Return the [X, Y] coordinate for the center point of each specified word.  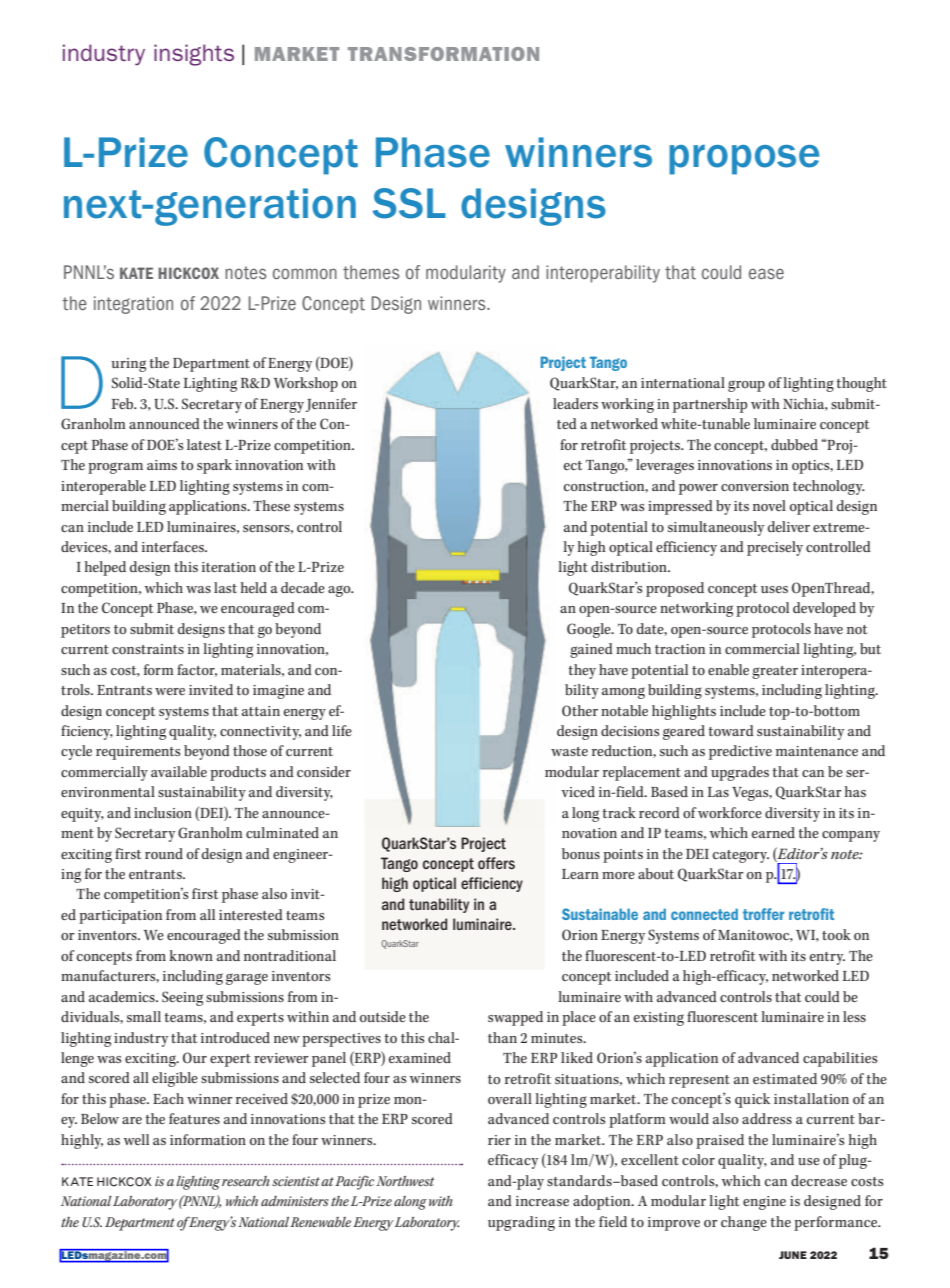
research [246, 1181]
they [582, 671]
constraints [148, 649]
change [744, 1223]
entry [827, 958]
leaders [575, 403]
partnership [710, 405]
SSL [409, 203]
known [191, 956]
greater [775, 672]
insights [194, 55]
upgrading [521, 1223]
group [746, 386]
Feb [124, 403]
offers [496, 863]
